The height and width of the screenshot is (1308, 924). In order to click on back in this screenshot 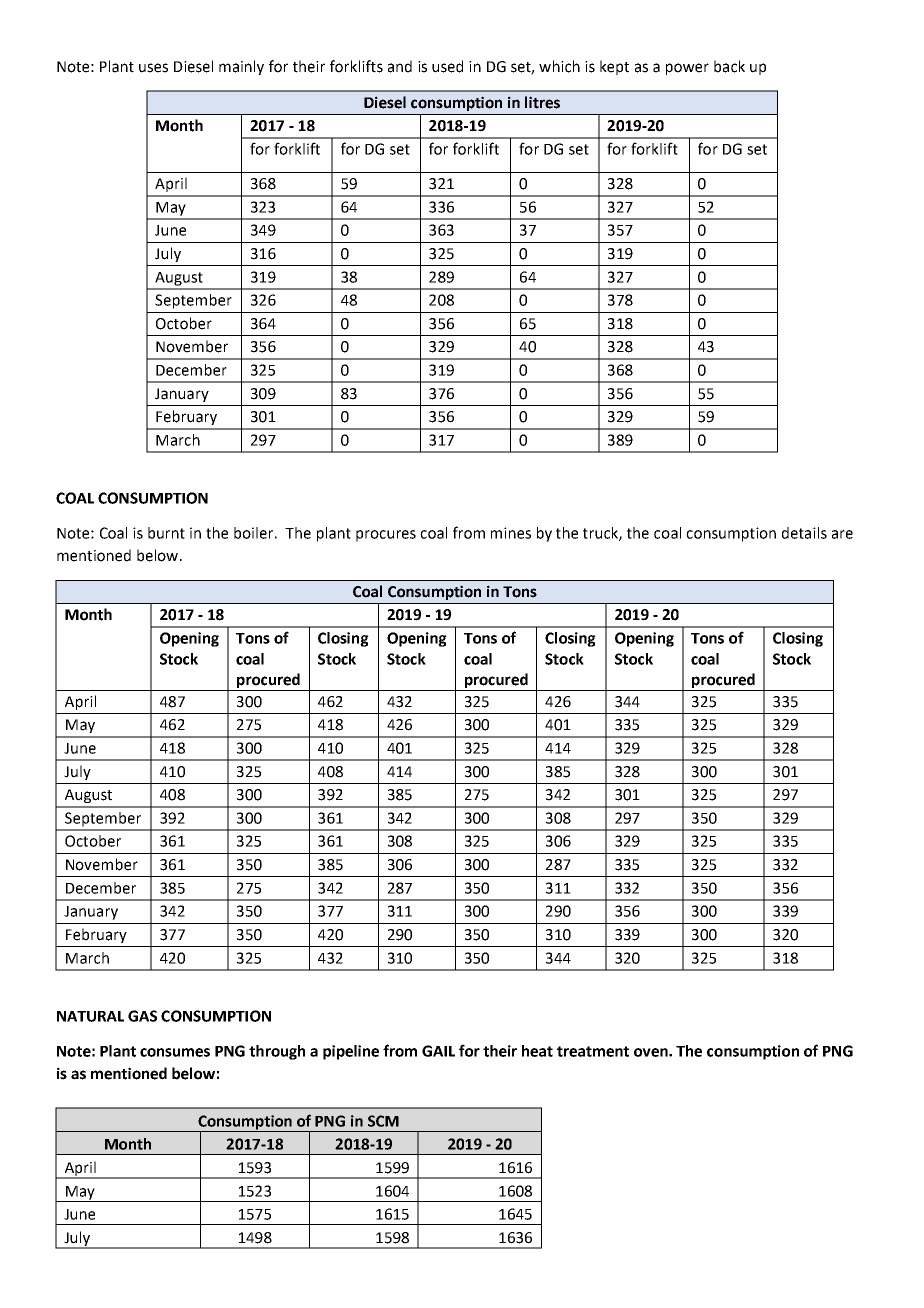, I will do `click(729, 66)`.
